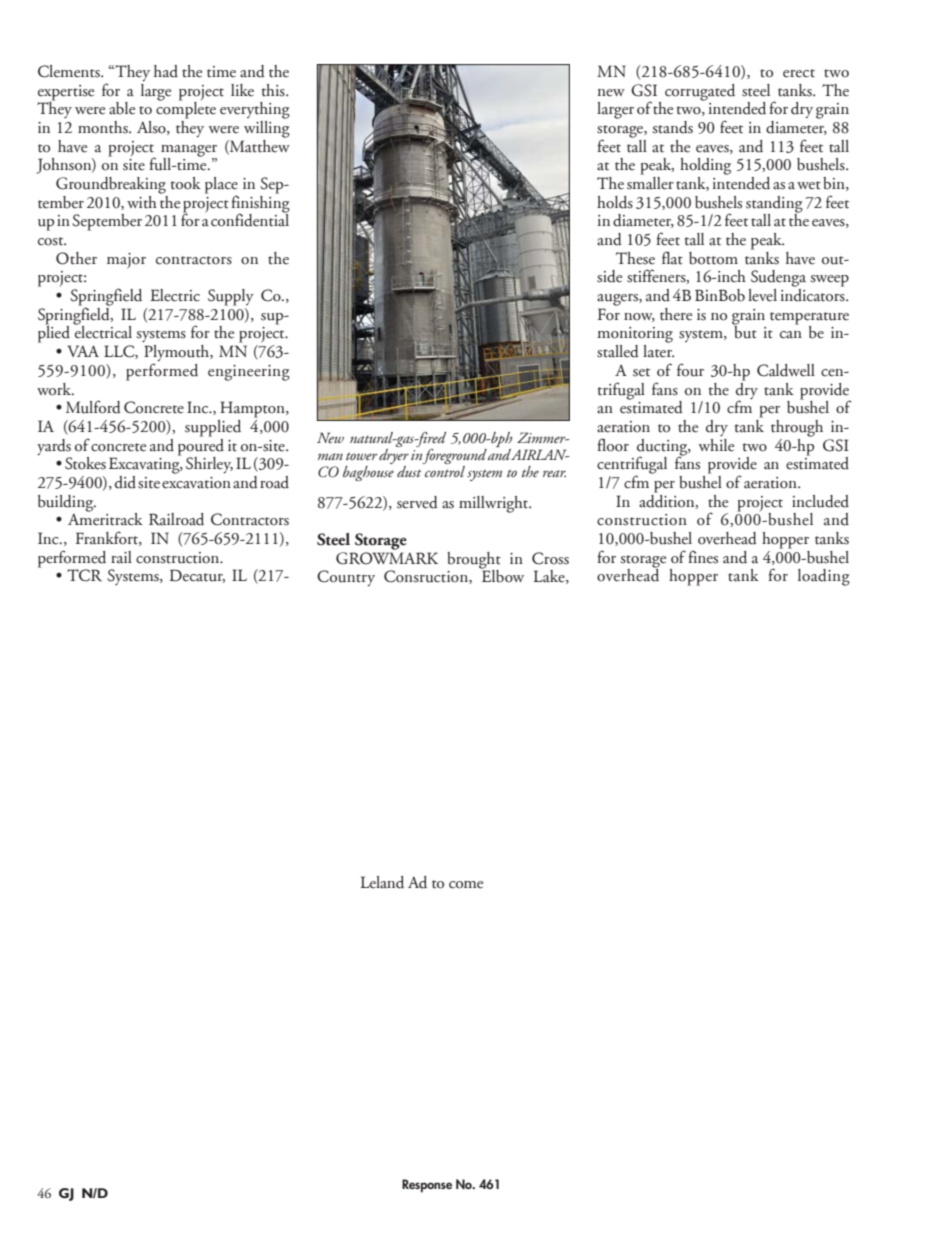 Image resolution: width=952 pixels, height=1233 pixels. What do you see at coordinates (122, 108) in the page?
I see `able` at bounding box center [122, 108].
